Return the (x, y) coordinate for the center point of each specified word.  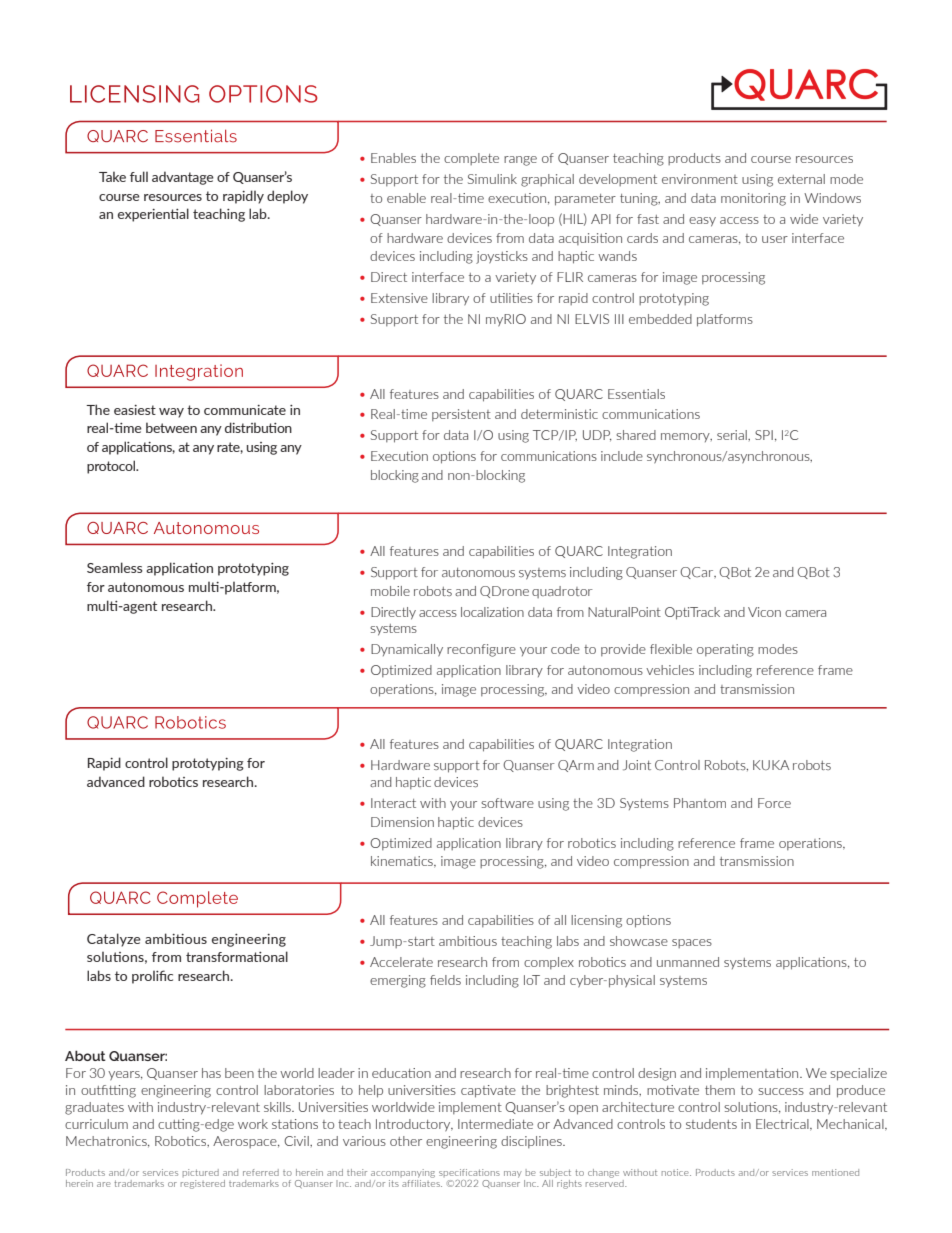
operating (725, 650)
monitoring (753, 199)
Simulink (492, 179)
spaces (692, 943)
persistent (461, 415)
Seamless (115, 567)
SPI (764, 435)
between (171, 427)
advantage (183, 178)
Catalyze (114, 940)
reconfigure (481, 650)
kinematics (403, 862)
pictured (201, 1173)
